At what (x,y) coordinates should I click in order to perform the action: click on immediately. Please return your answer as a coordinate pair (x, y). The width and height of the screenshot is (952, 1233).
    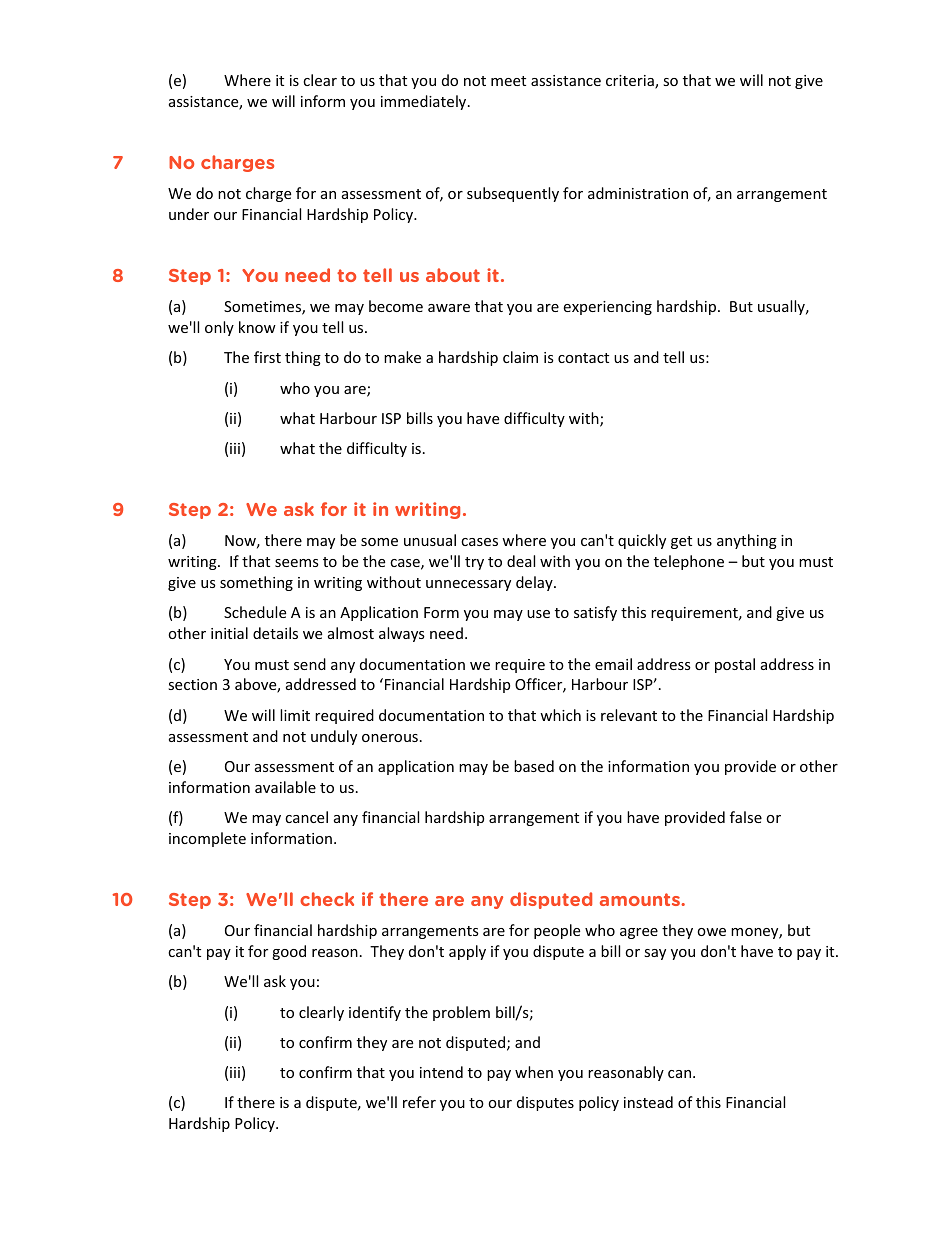
    Looking at the image, I should click on (425, 102).
